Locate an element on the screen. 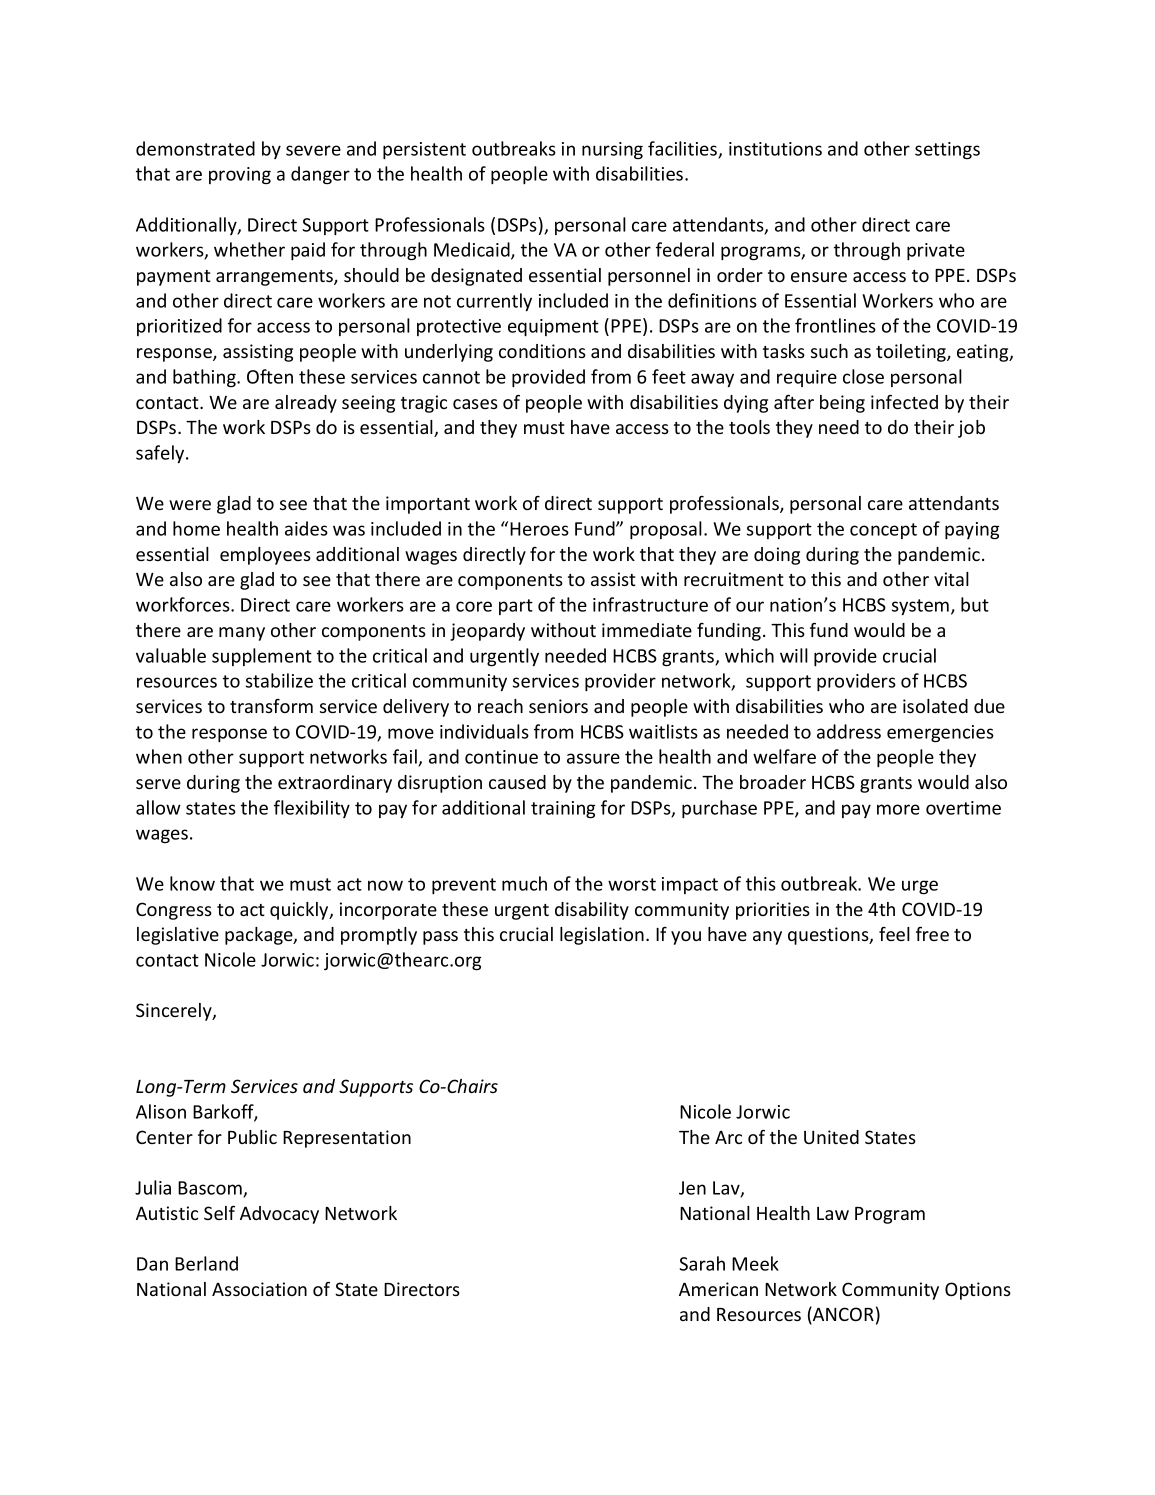 The height and width of the screenshot is (1495, 1155). settings is located at coordinates (947, 150).
